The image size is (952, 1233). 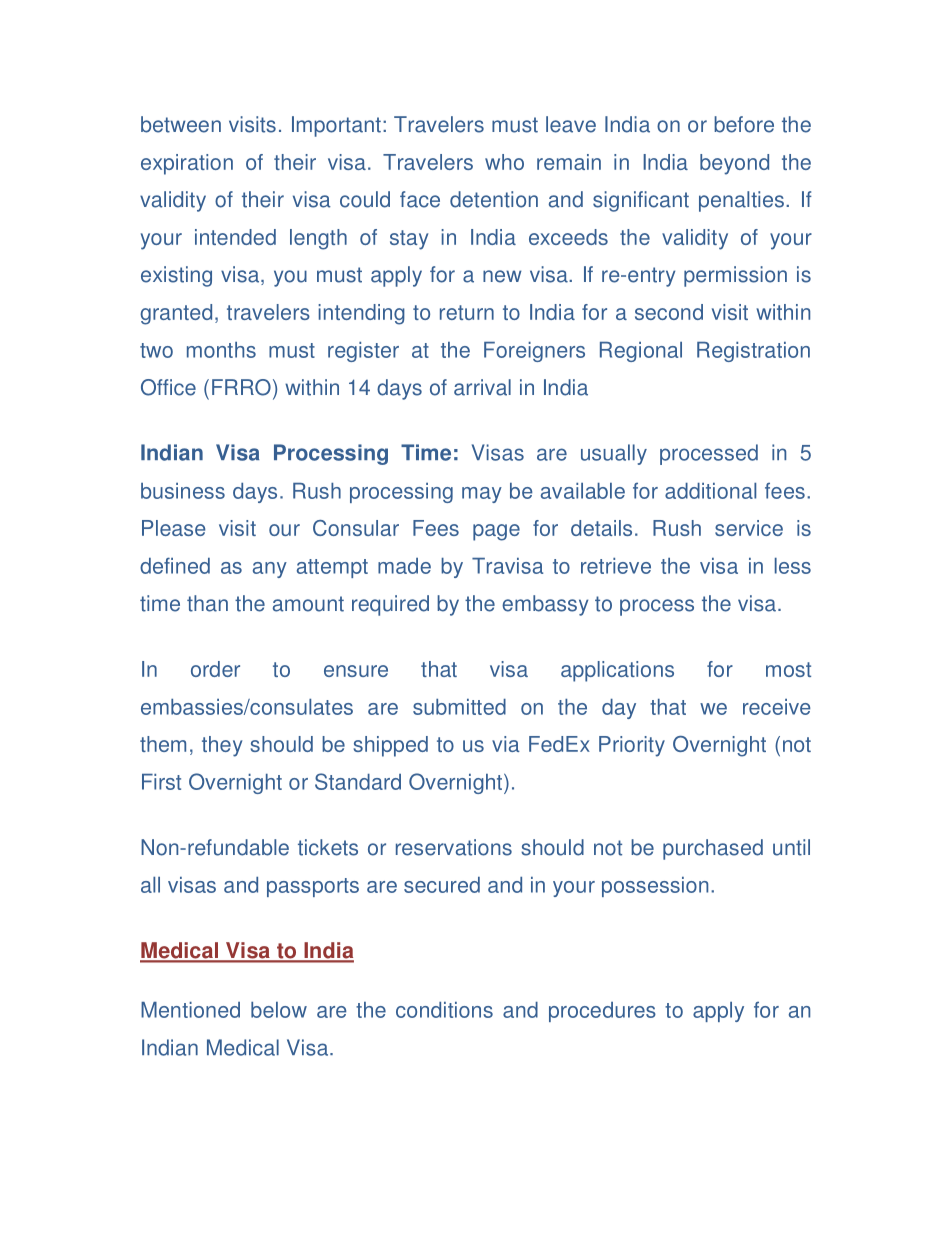 I want to click on business, so click(x=183, y=491).
